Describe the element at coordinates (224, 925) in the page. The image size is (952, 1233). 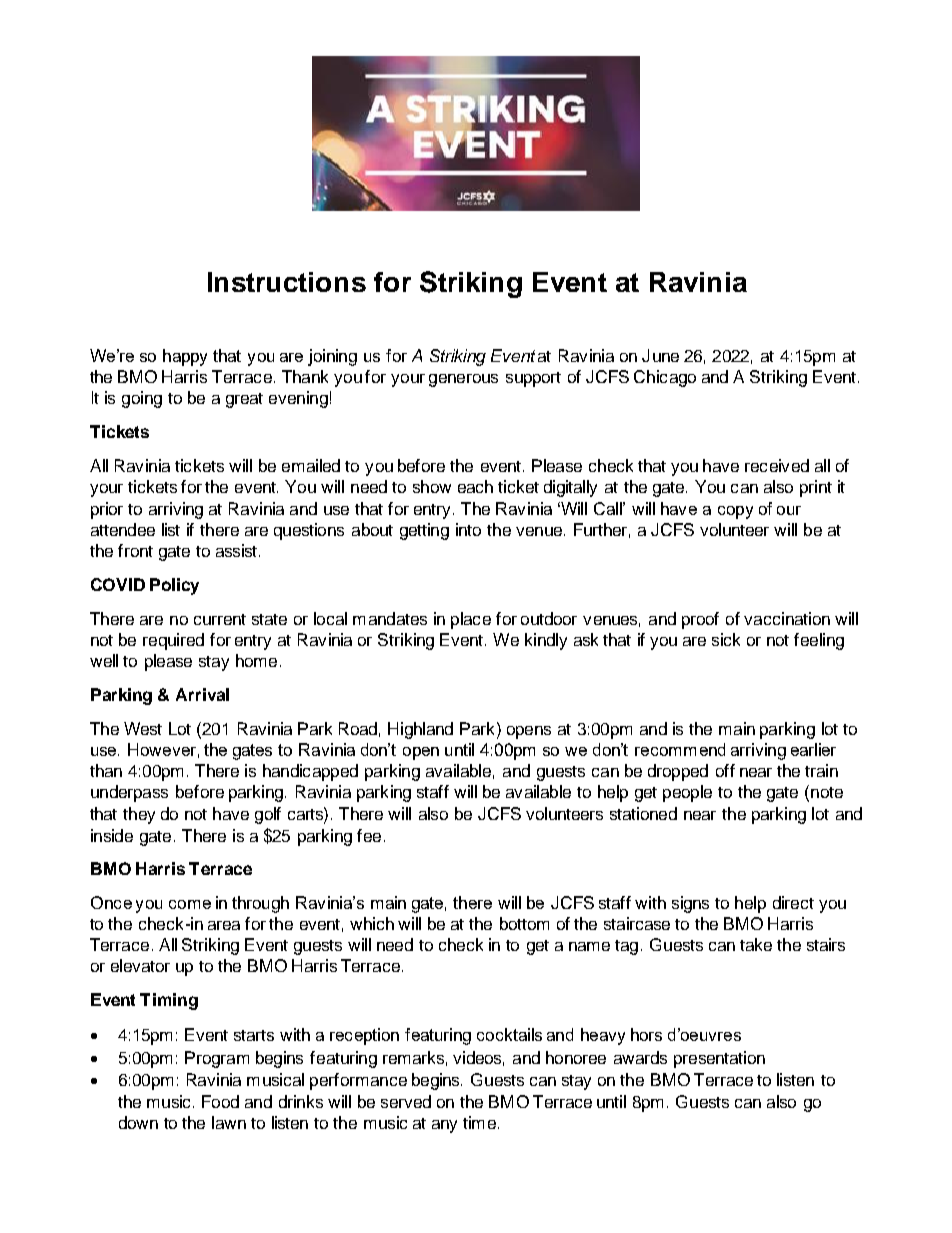
I see `area` at that location.
